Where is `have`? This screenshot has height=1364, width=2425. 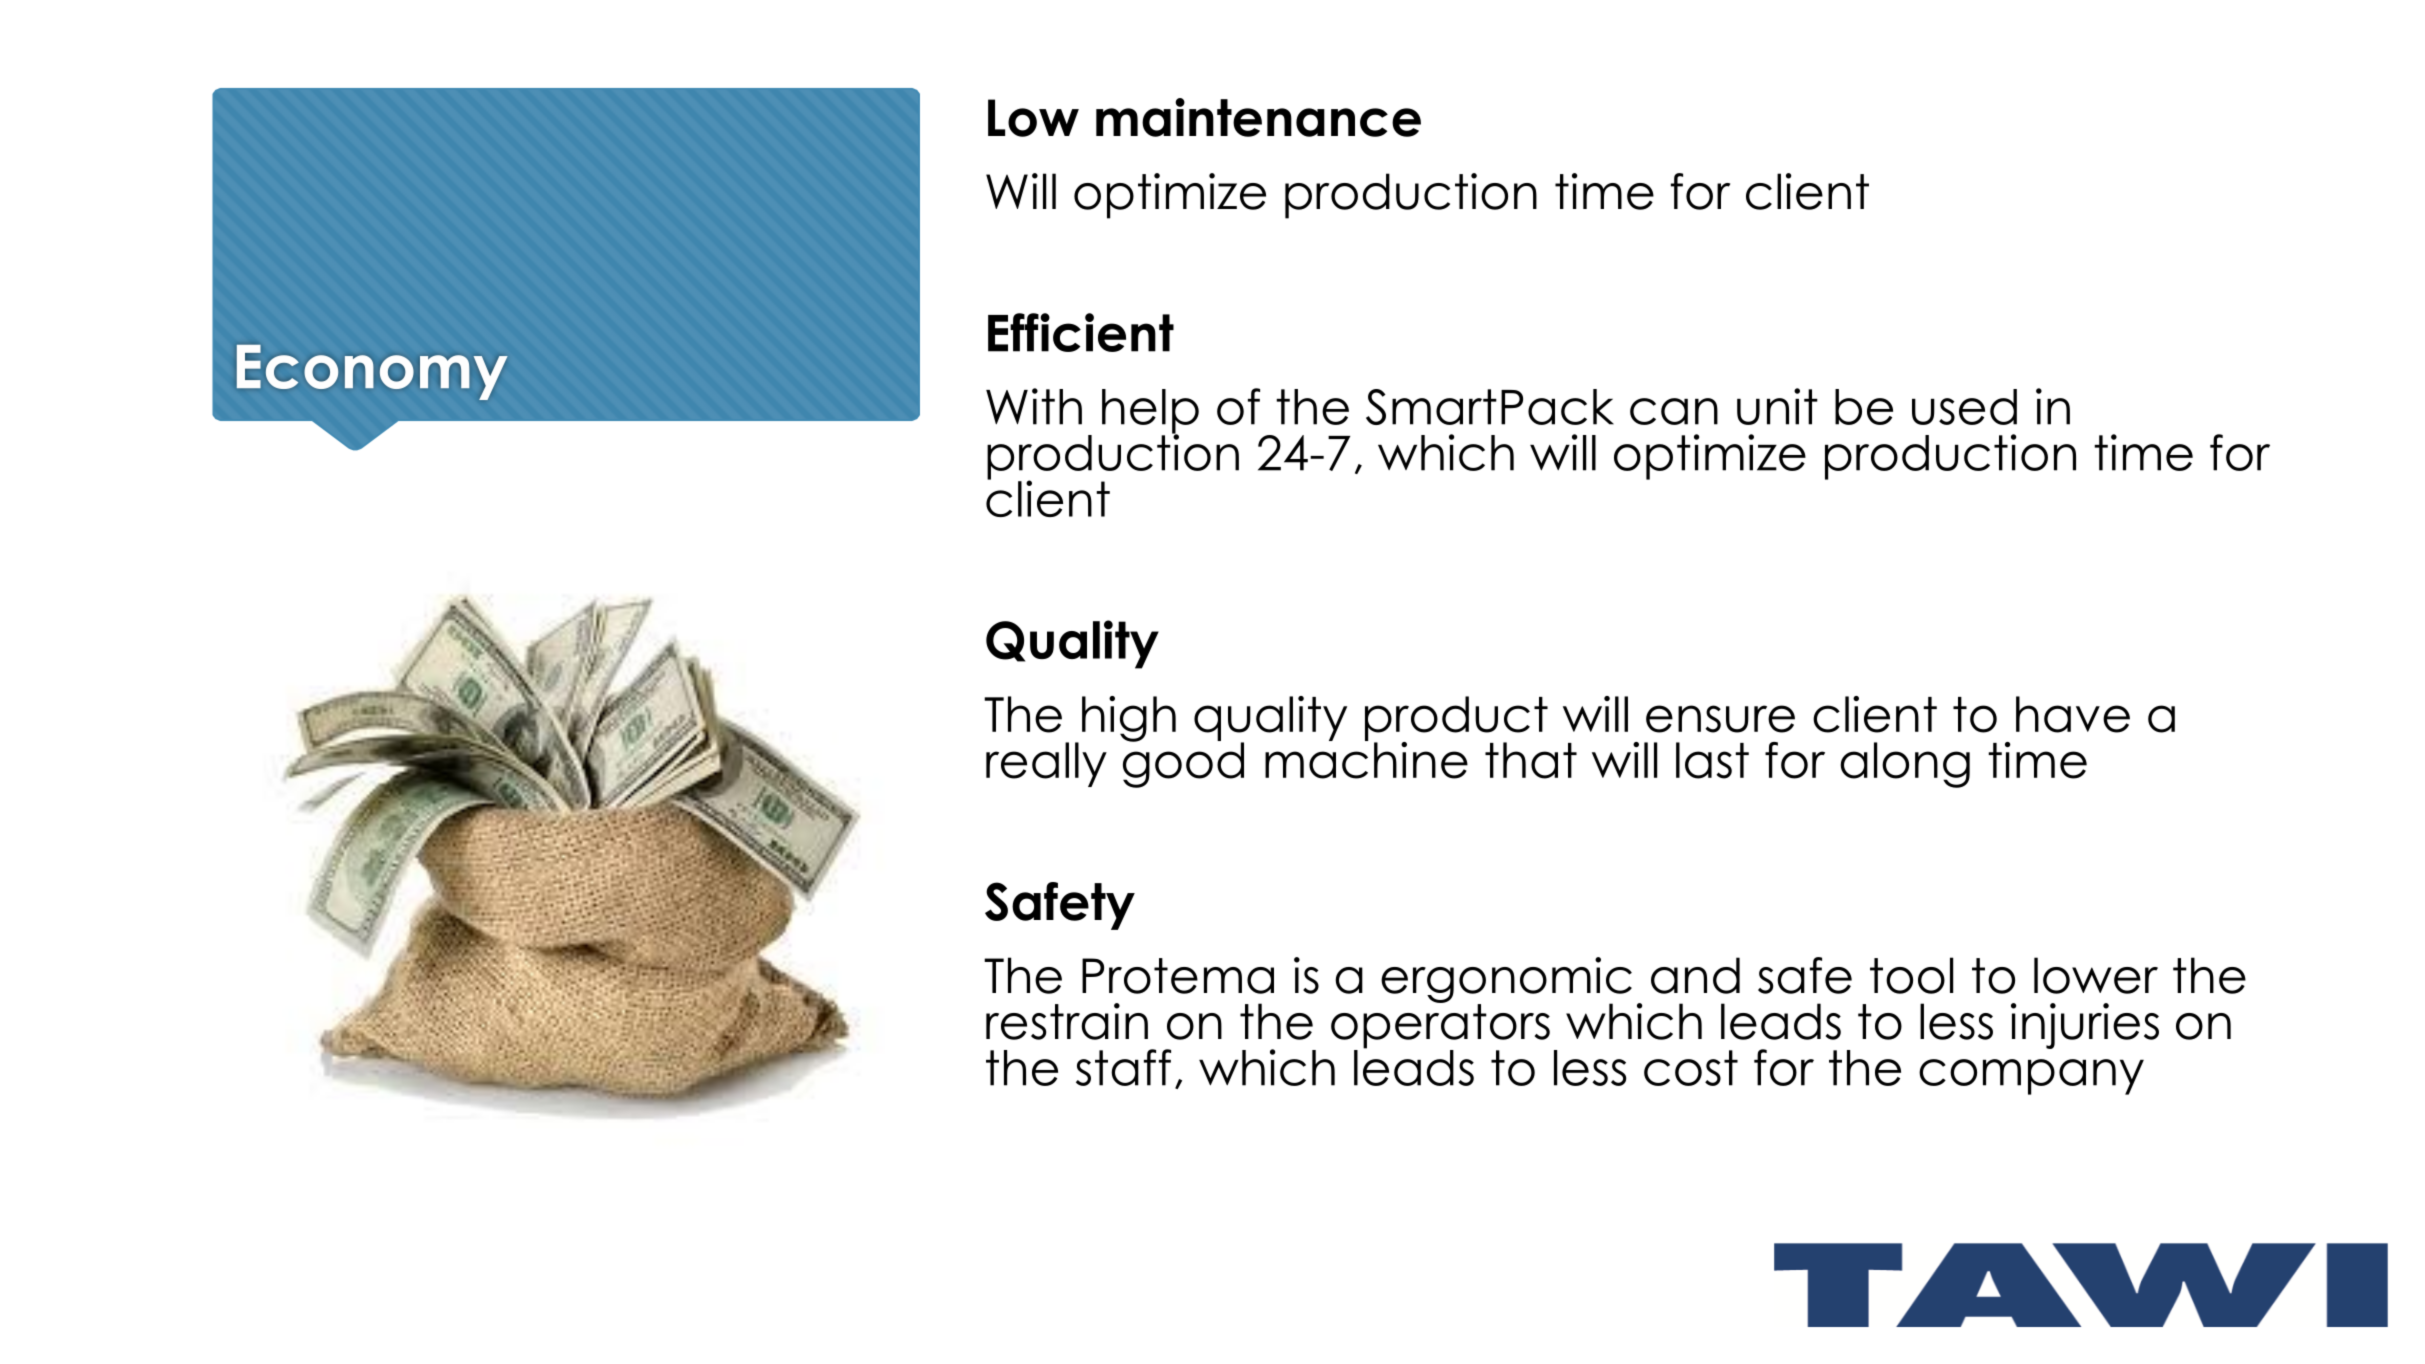
have is located at coordinates (2073, 714).
